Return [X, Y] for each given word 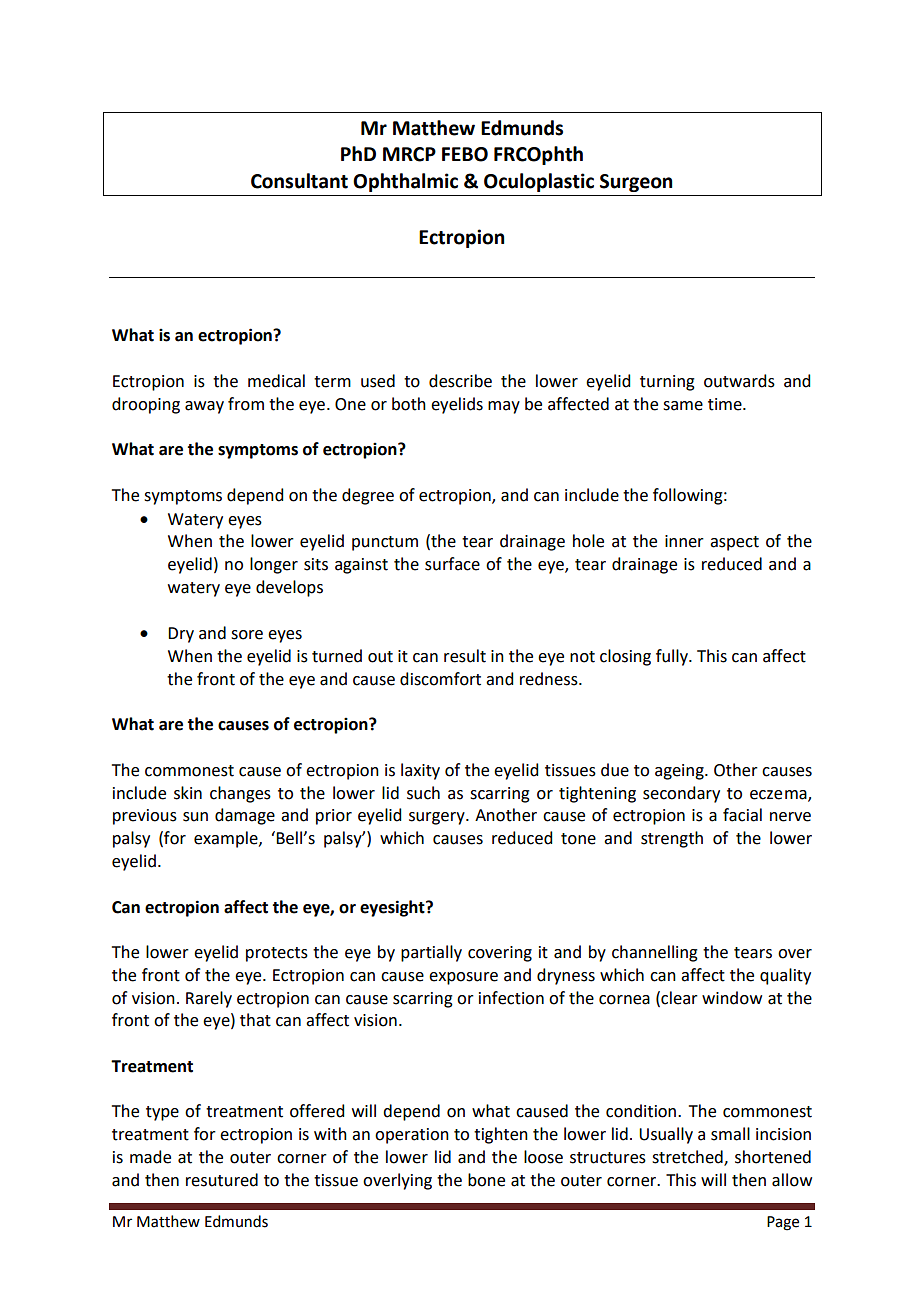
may [504, 407]
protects [277, 954]
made [150, 1157]
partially [431, 953]
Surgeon [636, 183]
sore [247, 635]
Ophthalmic [405, 182]
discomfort [440, 679]
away [204, 407]
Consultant [299, 181]
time [726, 404]
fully [673, 657]
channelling [655, 953]
